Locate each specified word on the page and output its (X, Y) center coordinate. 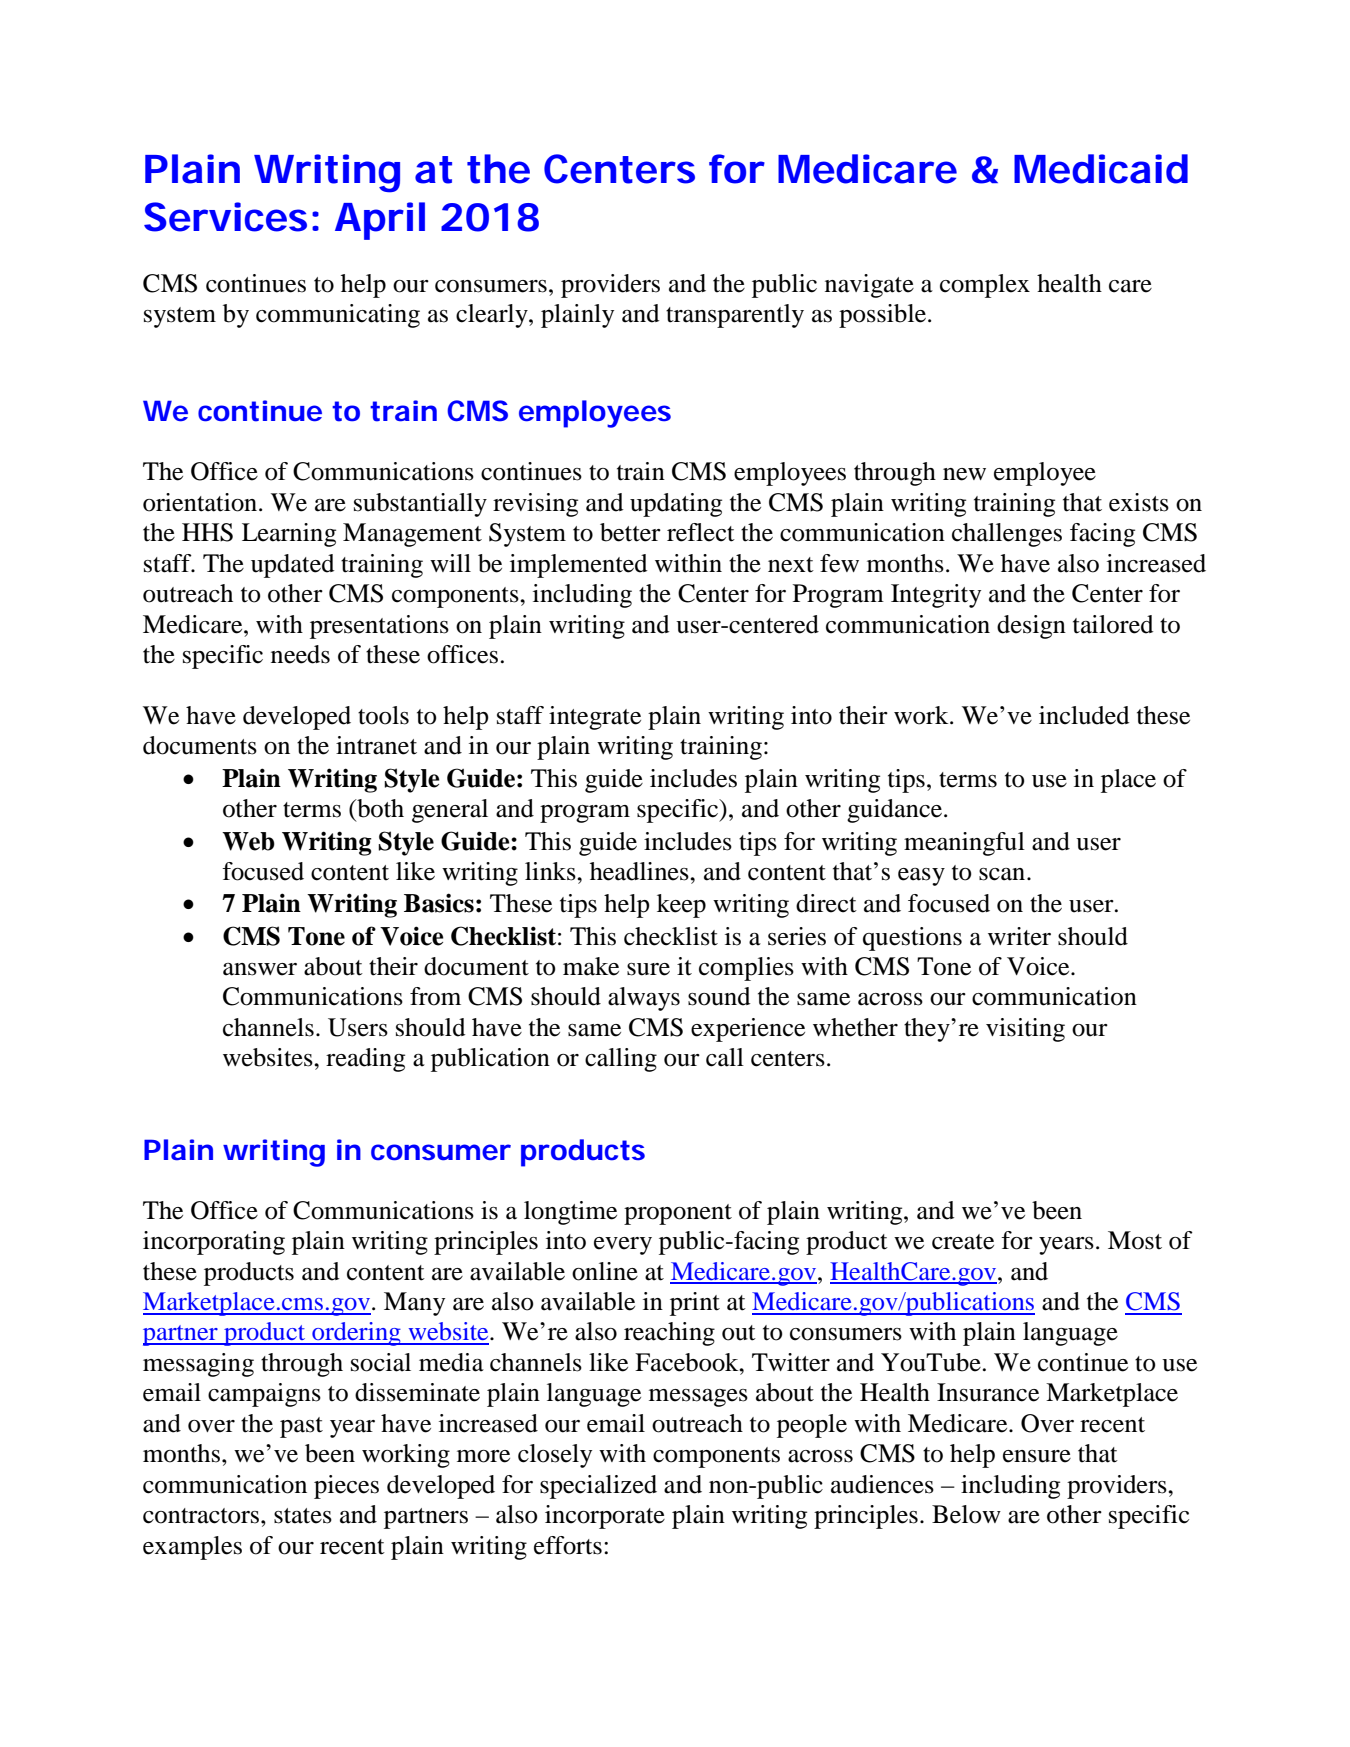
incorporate (605, 1517)
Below (966, 1514)
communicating (338, 316)
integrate (595, 718)
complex (985, 286)
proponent (678, 1214)
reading (365, 1060)
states (303, 1516)
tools (383, 715)
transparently (735, 316)
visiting (1025, 1030)
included (1084, 715)
